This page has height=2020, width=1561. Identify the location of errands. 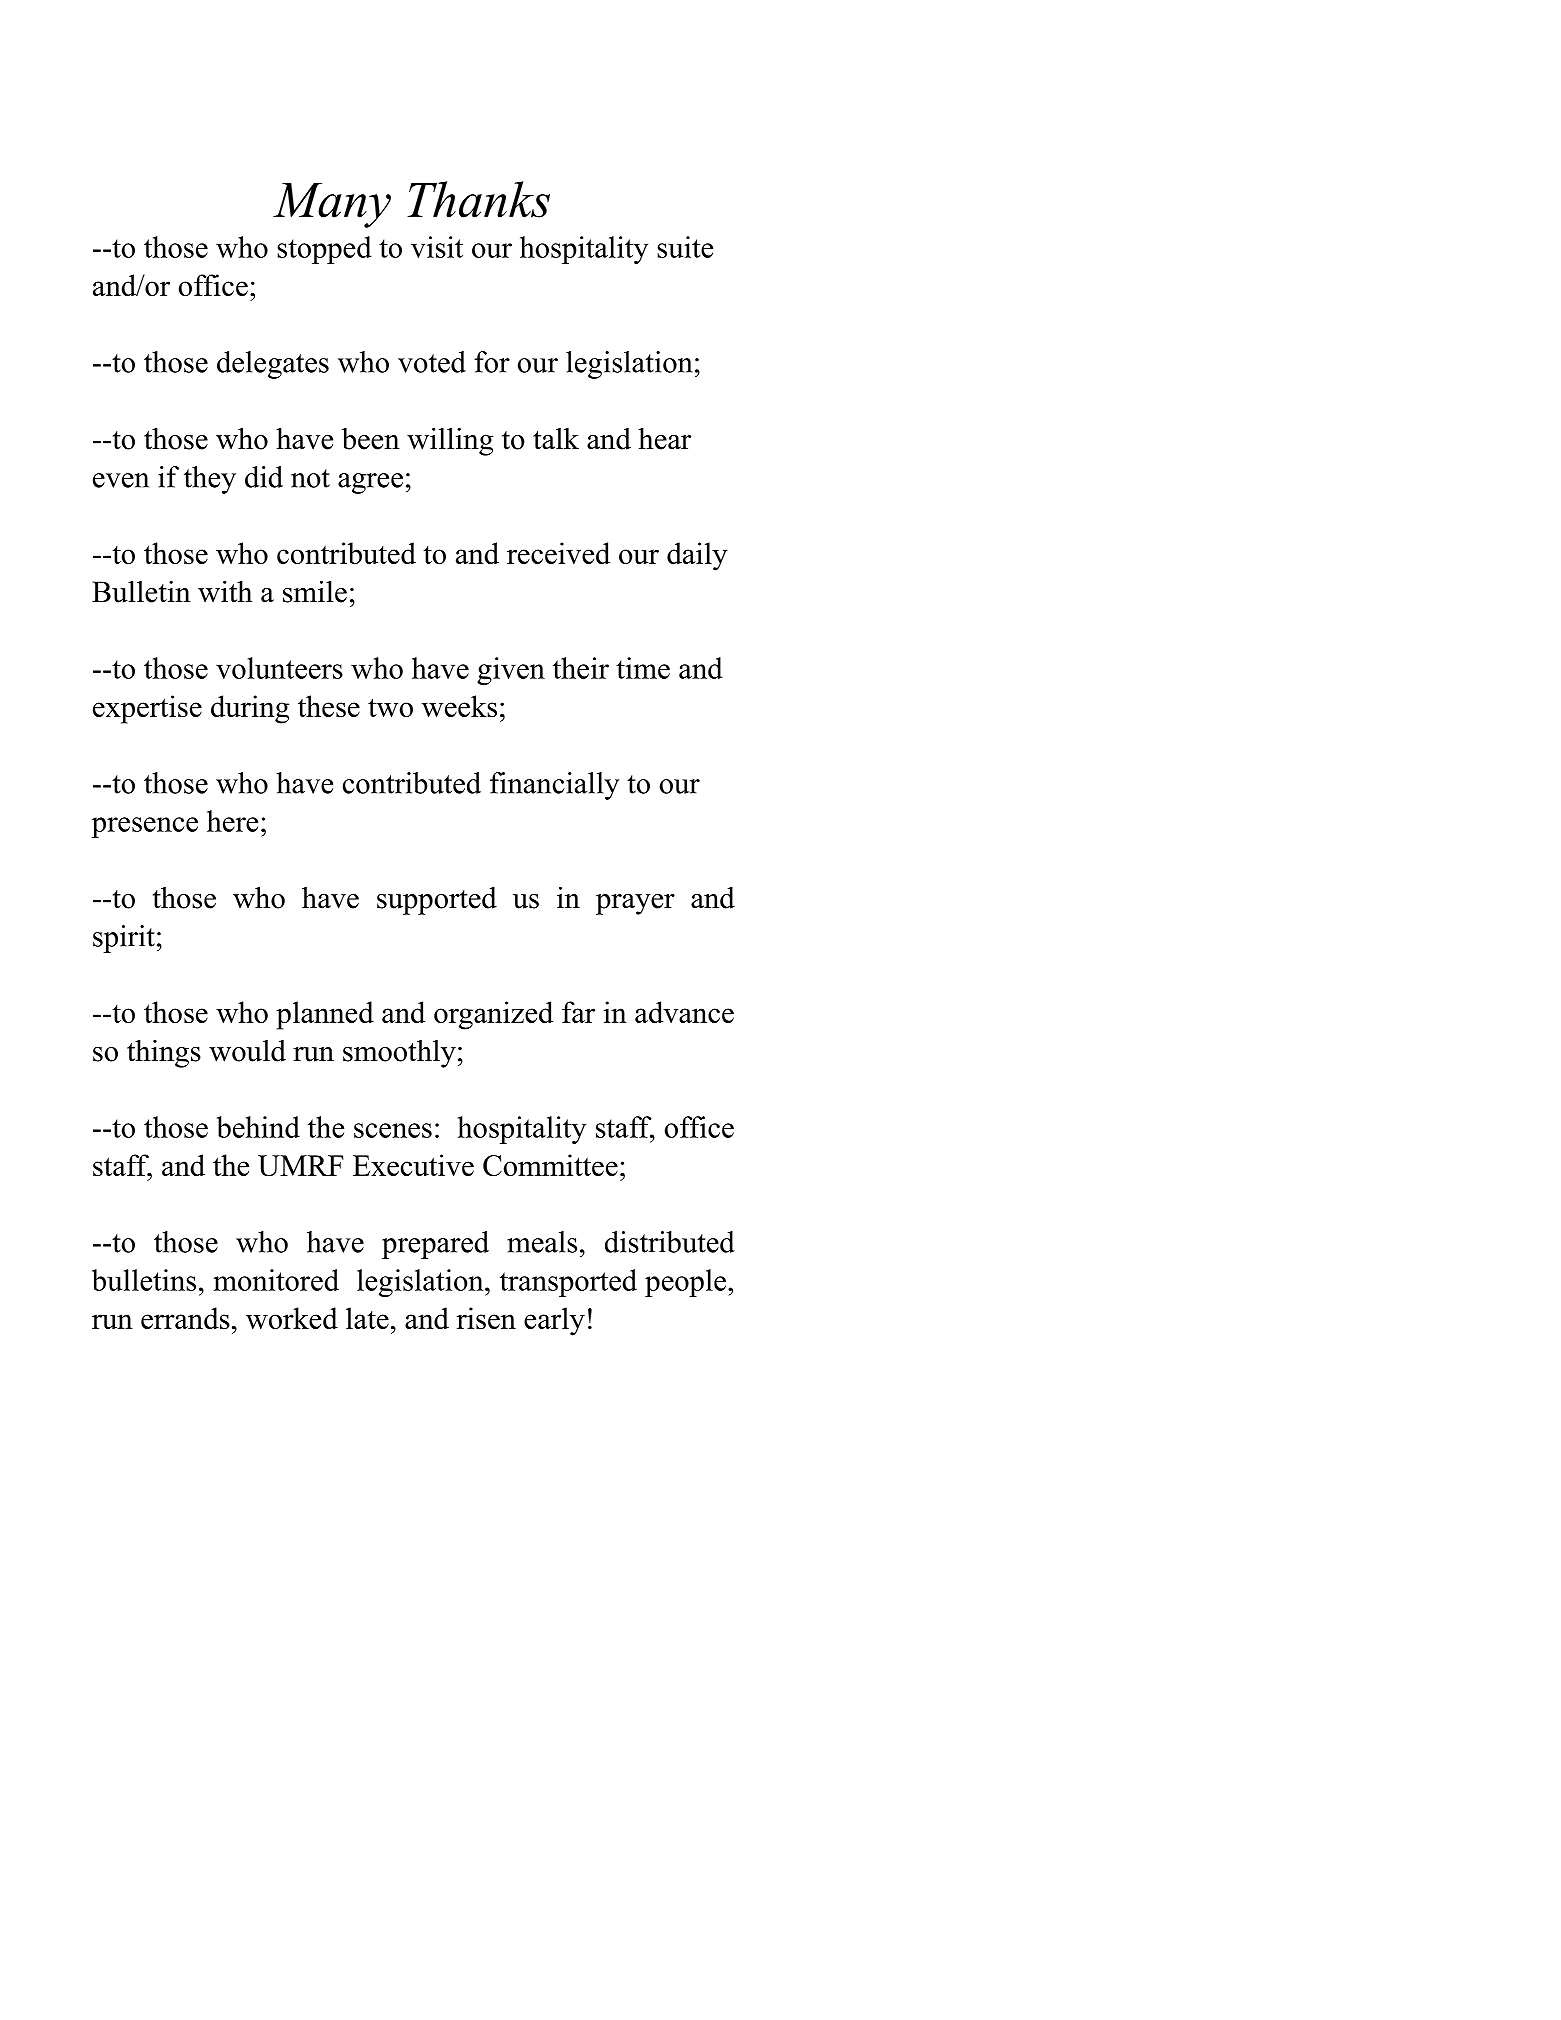
(185, 1318).
